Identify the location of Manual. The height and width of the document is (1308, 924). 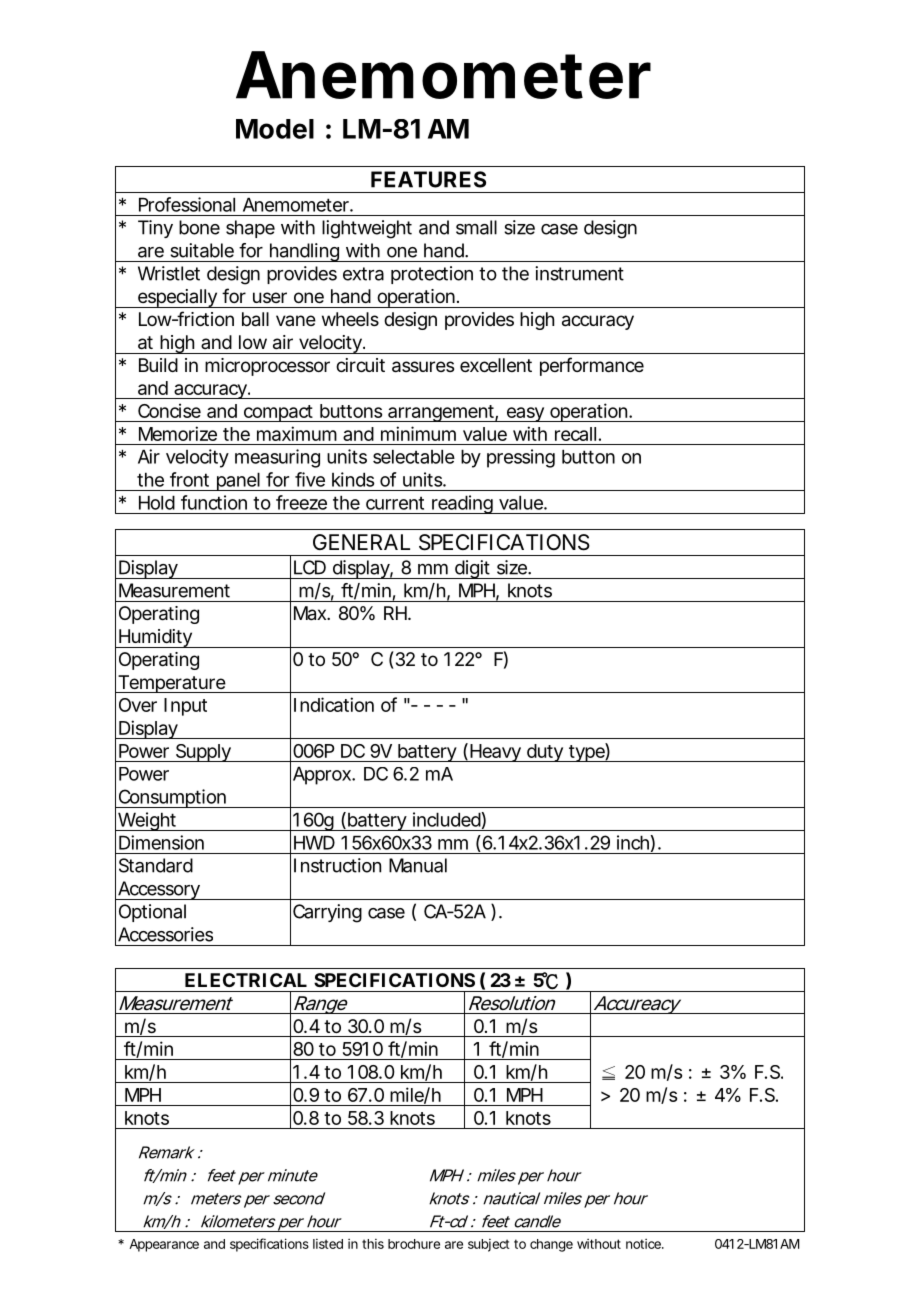
(418, 865).
